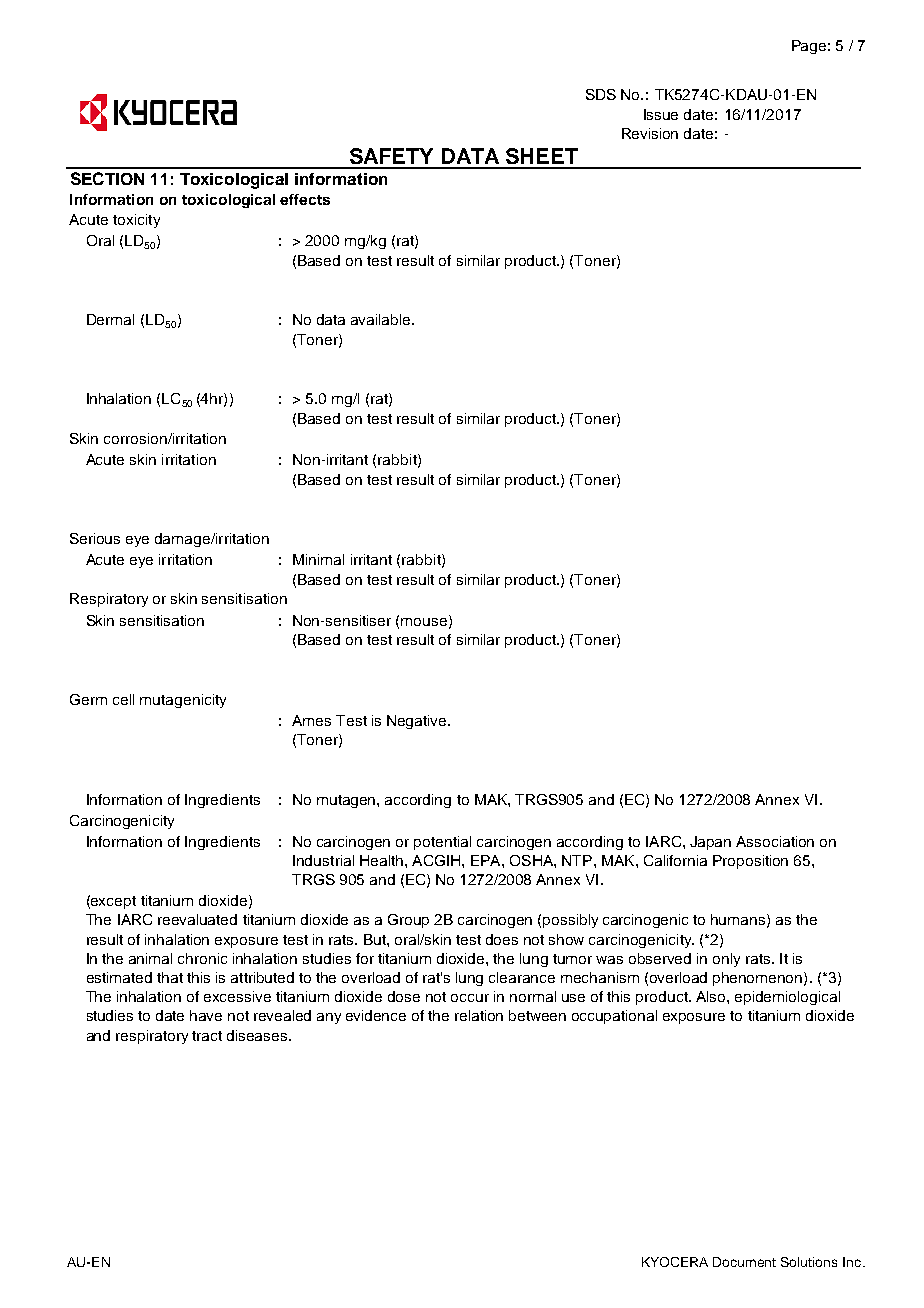 This screenshot has height=1308, width=924. Describe the element at coordinates (775, 841) in the screenshot. I see `Association` at that location.
